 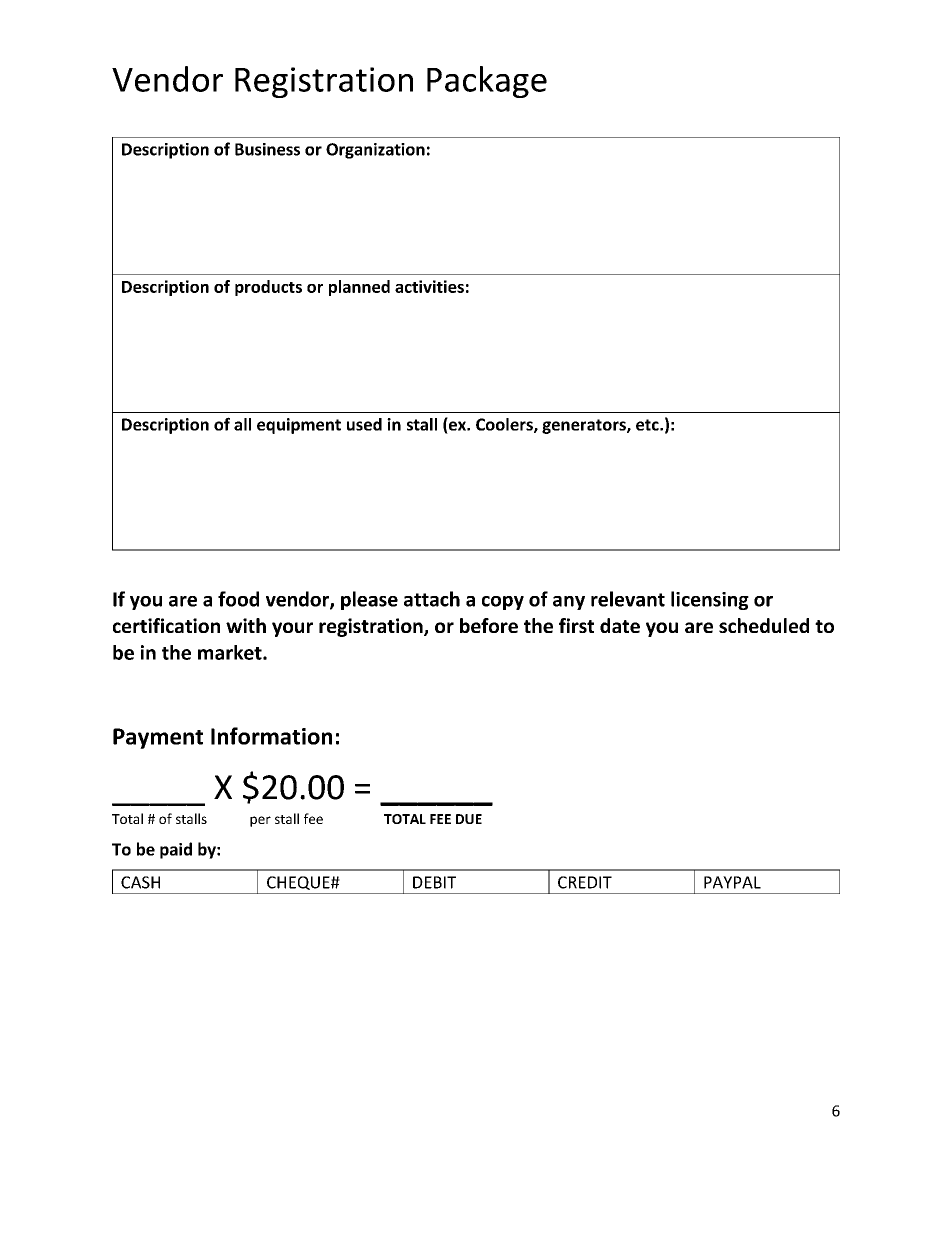 I want to click on paid, so click(x=176, y=850).
